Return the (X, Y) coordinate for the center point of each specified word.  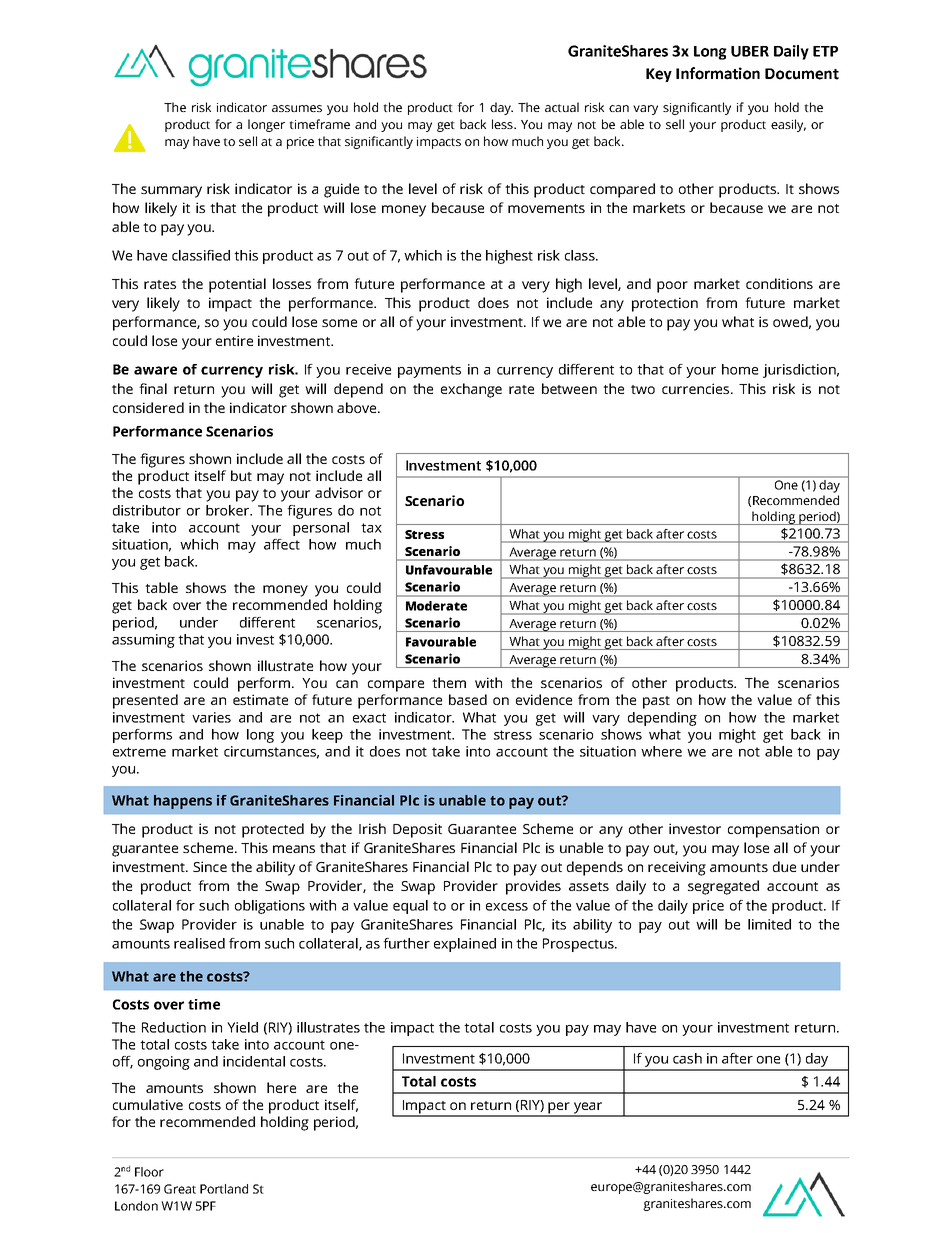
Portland (224, 1189)
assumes (297, 108)
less (503, 124)
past (656, 702)
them (449, 682)
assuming (143, 641)
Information (718, 73)
